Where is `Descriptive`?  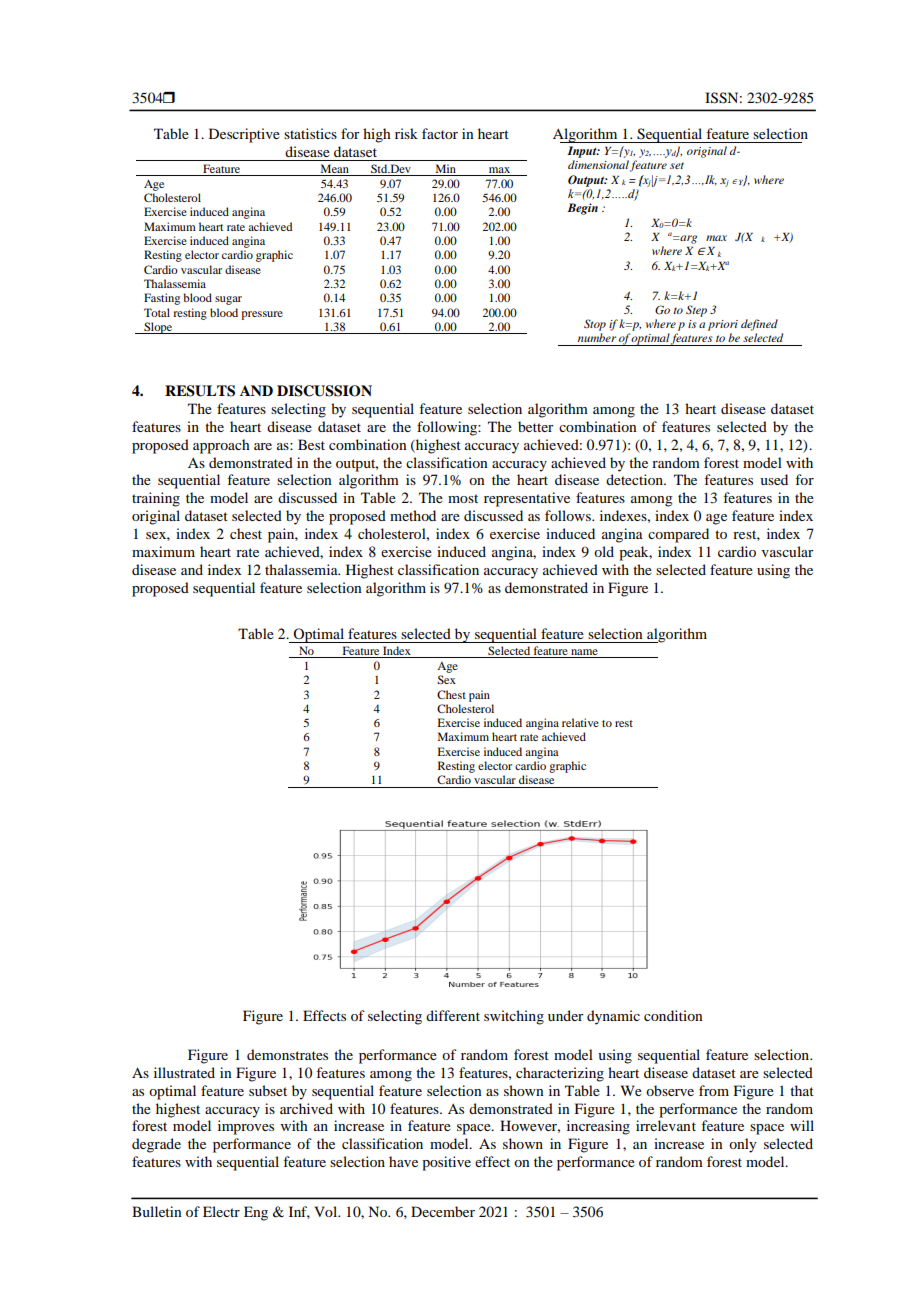 Descriptive is located at coordinates (244, 135).
